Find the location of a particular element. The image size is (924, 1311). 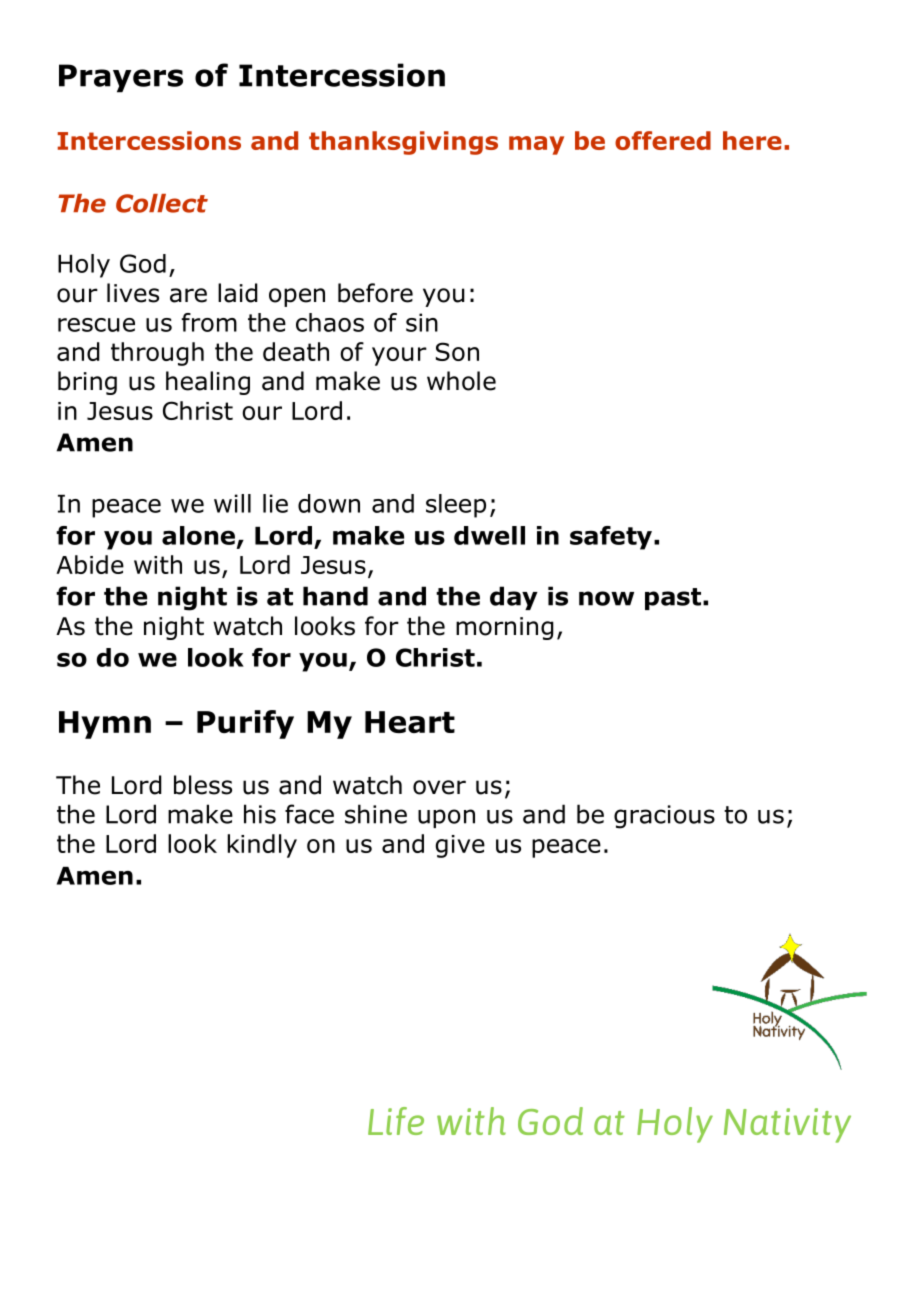

thanksgivings is located at coordinates (403, 143).
